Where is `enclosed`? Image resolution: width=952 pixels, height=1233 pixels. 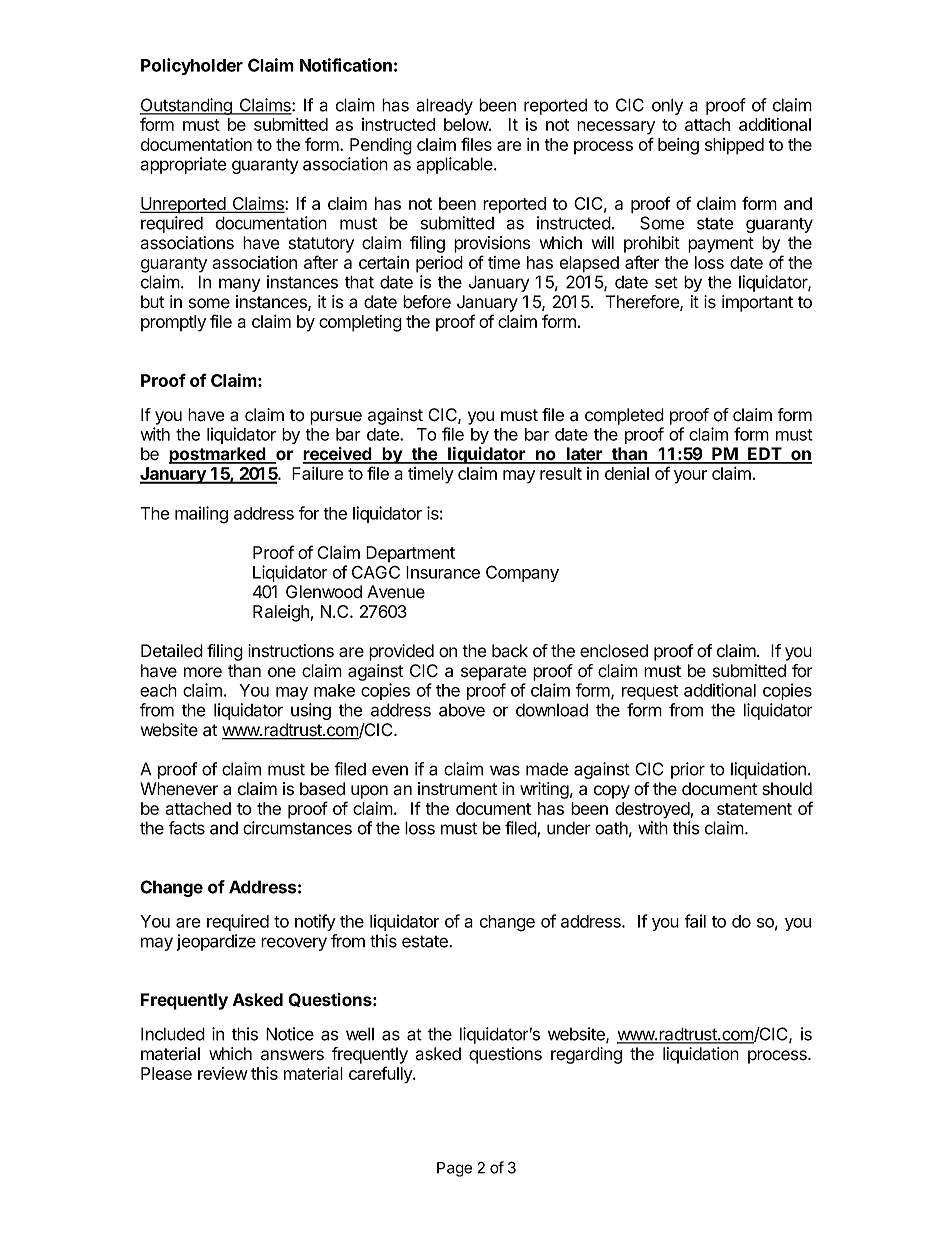 enclosed is located at coordinates (614, 651).
